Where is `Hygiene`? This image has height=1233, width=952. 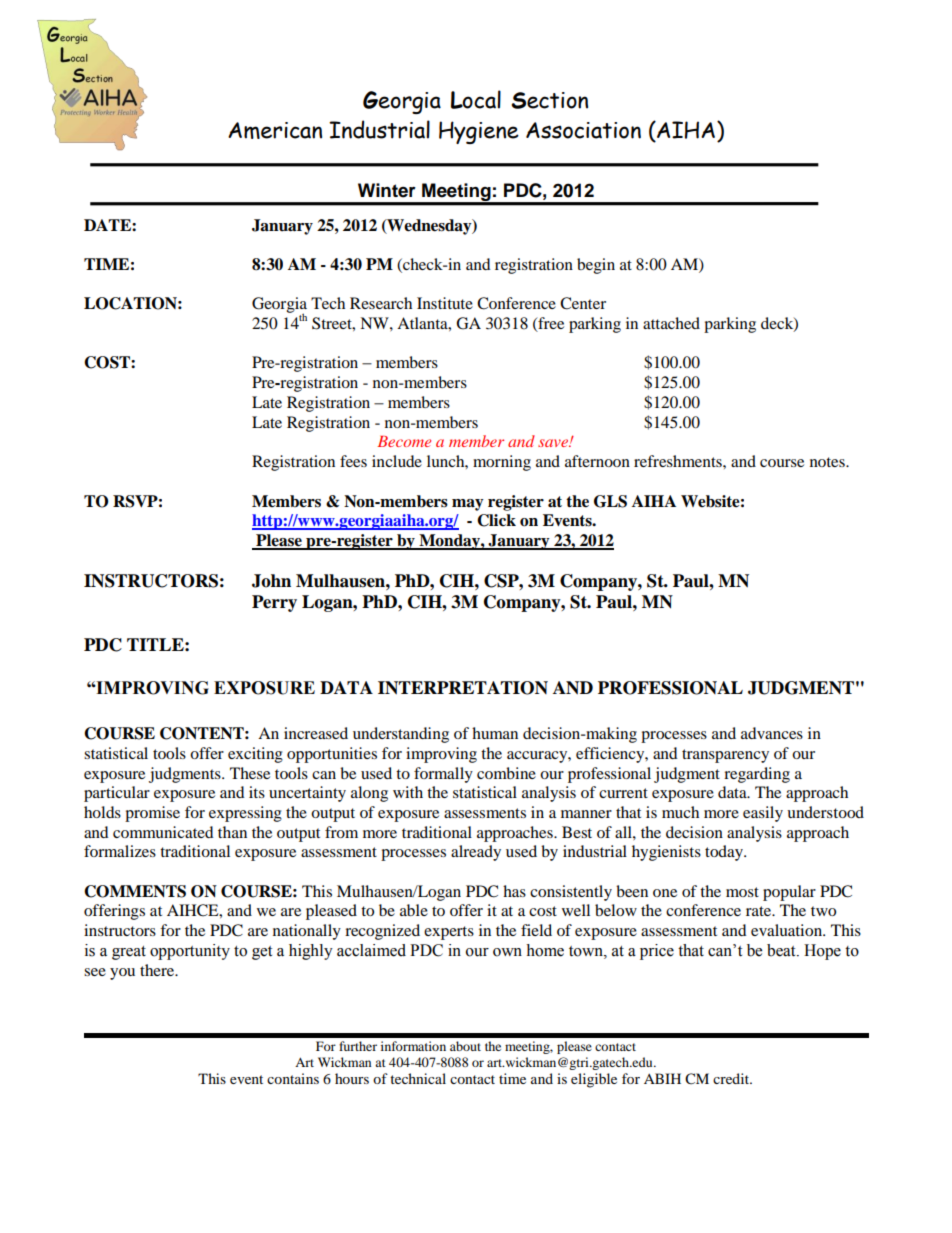
Hygiene is located at coordinates (479, 132).
